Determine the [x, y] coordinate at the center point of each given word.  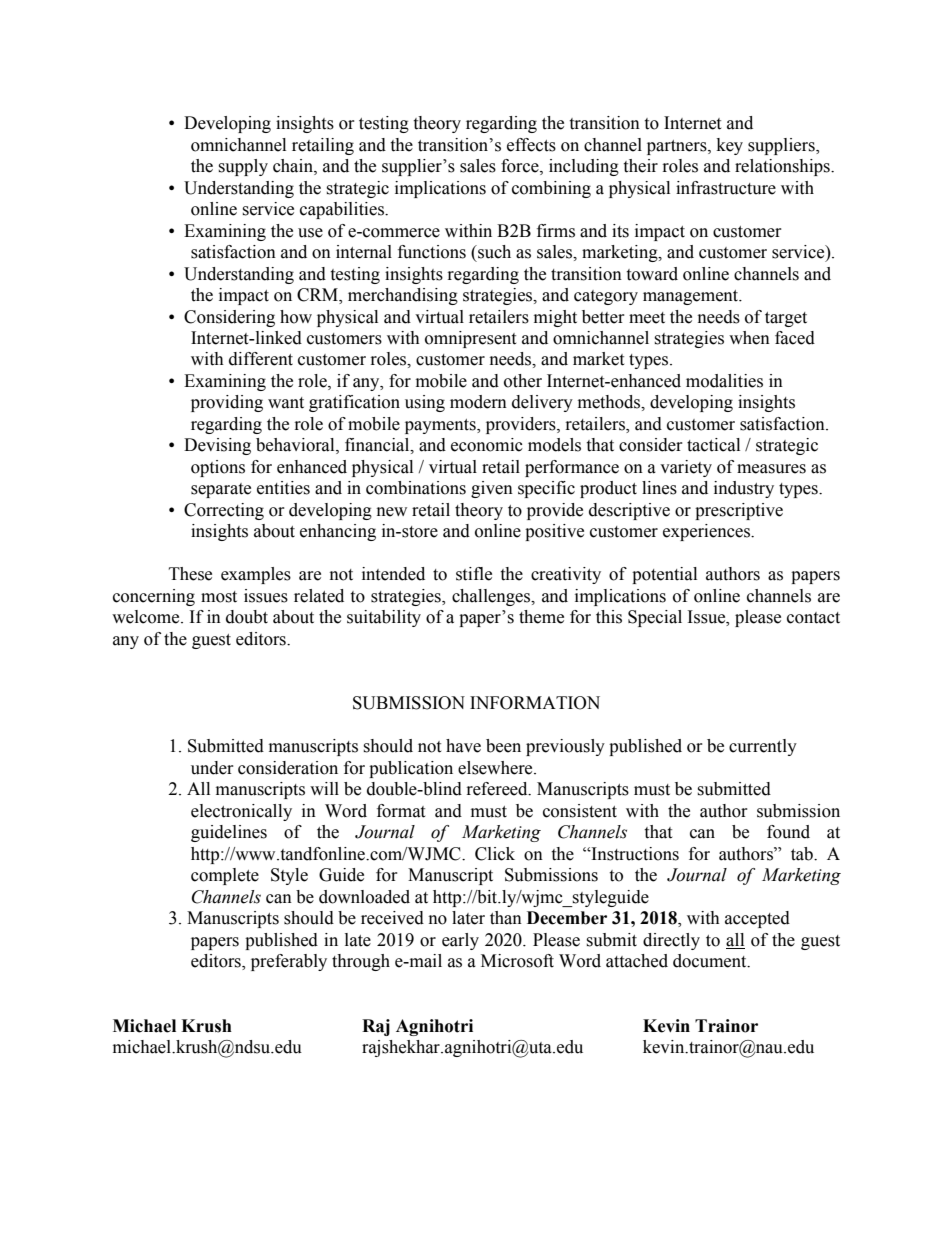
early [460, 941]
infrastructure [726, 188]
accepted [757, 919]
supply [243, 167]
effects [531, 145]
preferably [289, 962]
